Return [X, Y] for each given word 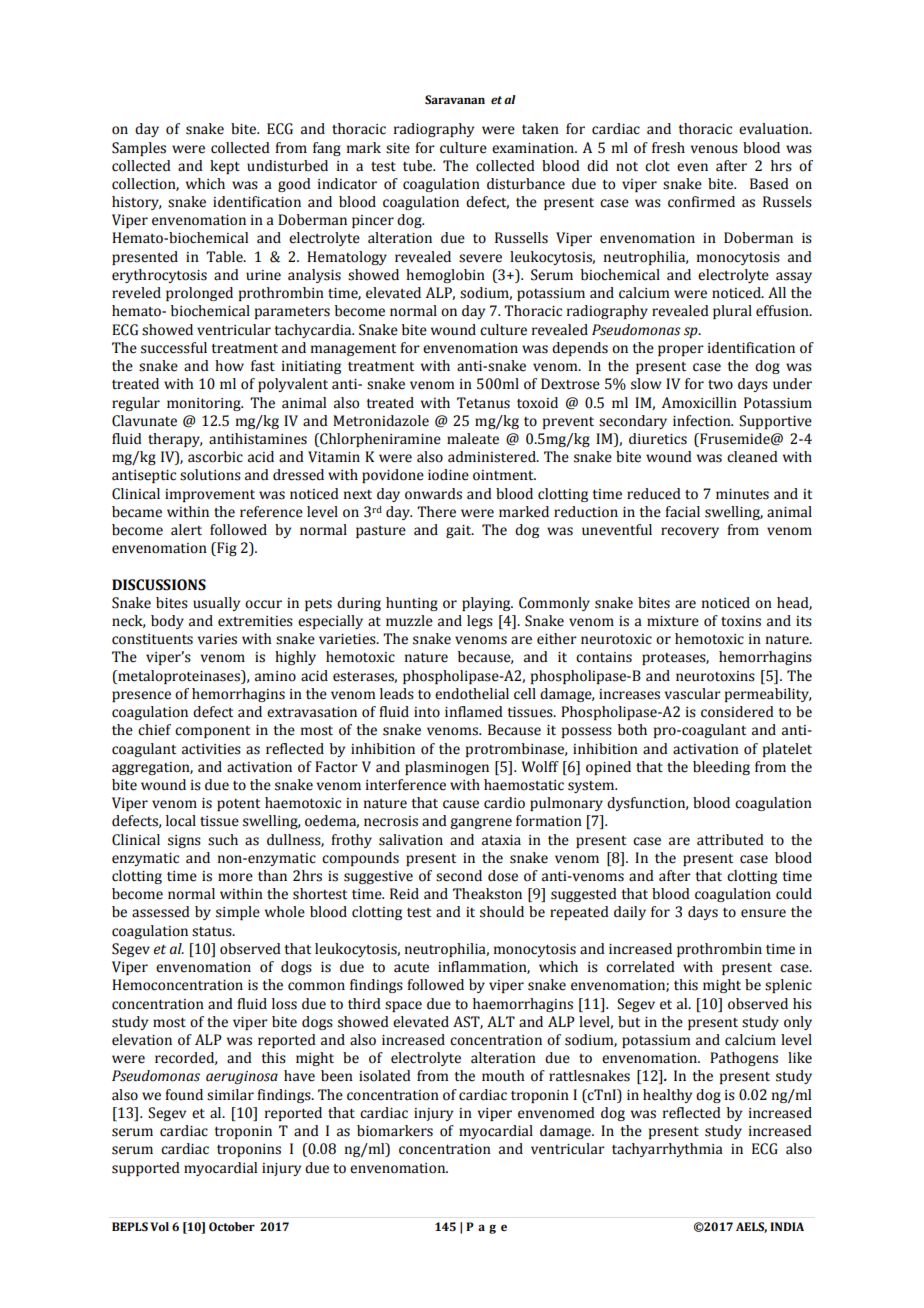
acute [411, 968]
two [720, 385]
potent [238, 805]
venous [714, 149]
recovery [690, 532]
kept [225, 167]
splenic [788, 986]
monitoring [205, 404]
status [213, 932]
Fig [226, 549]
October [232, 1226]
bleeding [721, 768]
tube [419, 166]
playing [487, 604]
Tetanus [483, 403]
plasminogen [447, 768]
